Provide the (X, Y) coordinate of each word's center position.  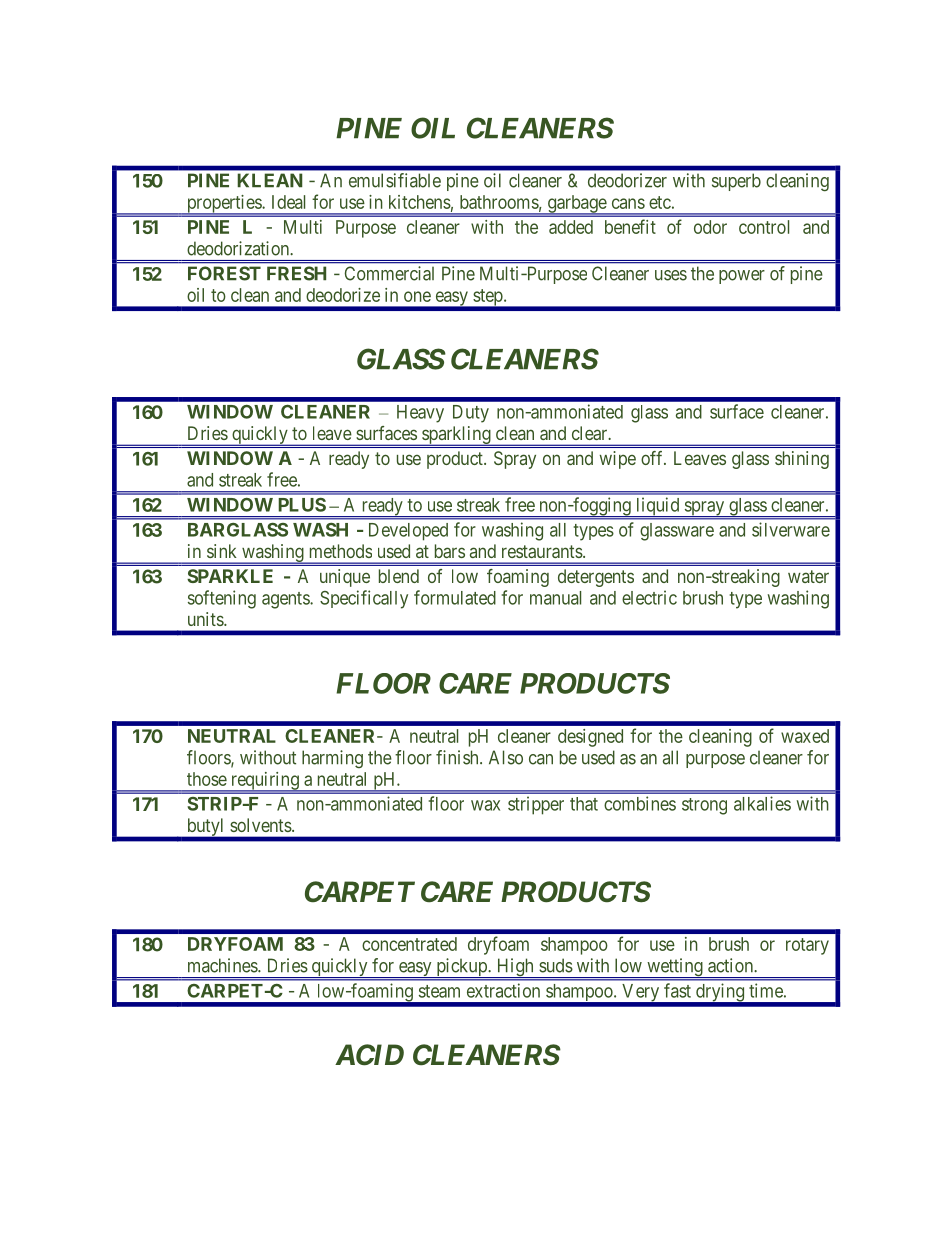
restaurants (542, 551)
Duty (471, 414)
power (742, 277)
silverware (791, 529)
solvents (261, 825)
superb (736, 182)
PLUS (302, 505)
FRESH (296, 273)
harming (332, 759)
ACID (369, 1055)
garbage (576, 205)
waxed (805, 736)
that (584, 804)
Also (506, 757)
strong (704, 806)
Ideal (288, 202)
